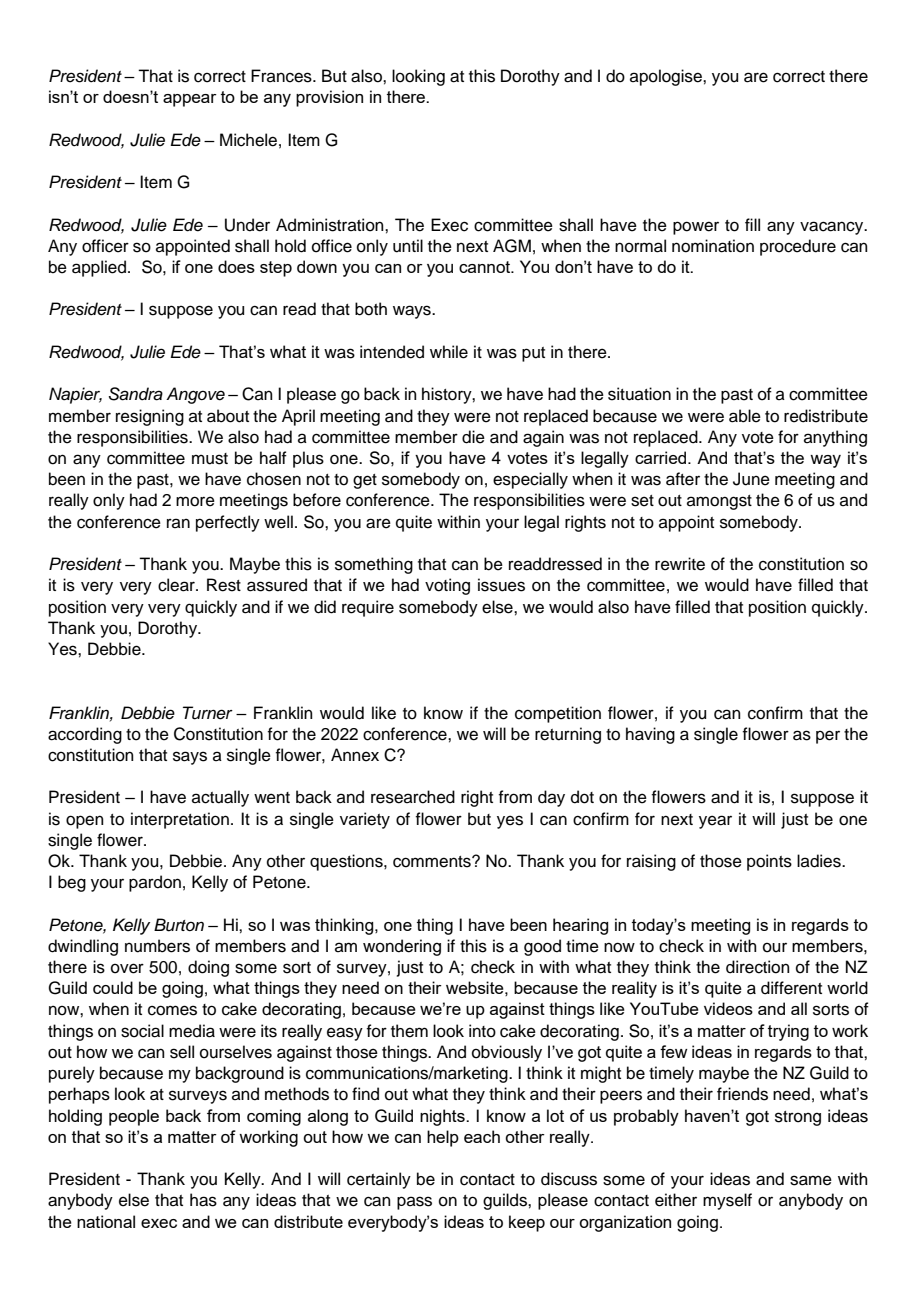 The width and height of the screenshot is (924, 1308). What do you see at coordinates (329, 98) in the screenshot?
I see `provision` at bounding box center [329, 98].
